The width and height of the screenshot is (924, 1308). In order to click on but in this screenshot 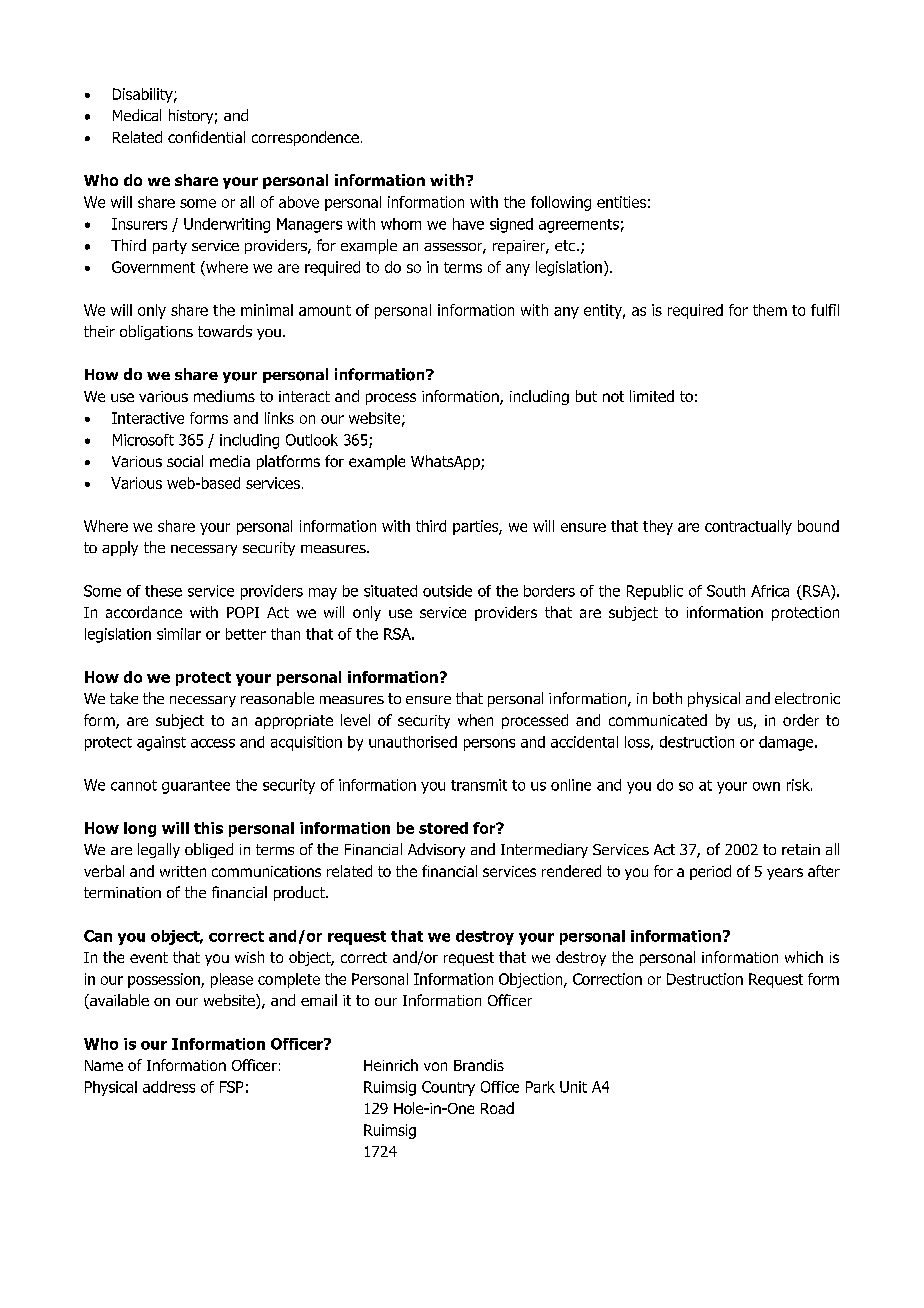, I will do `click(586, 396)`.
